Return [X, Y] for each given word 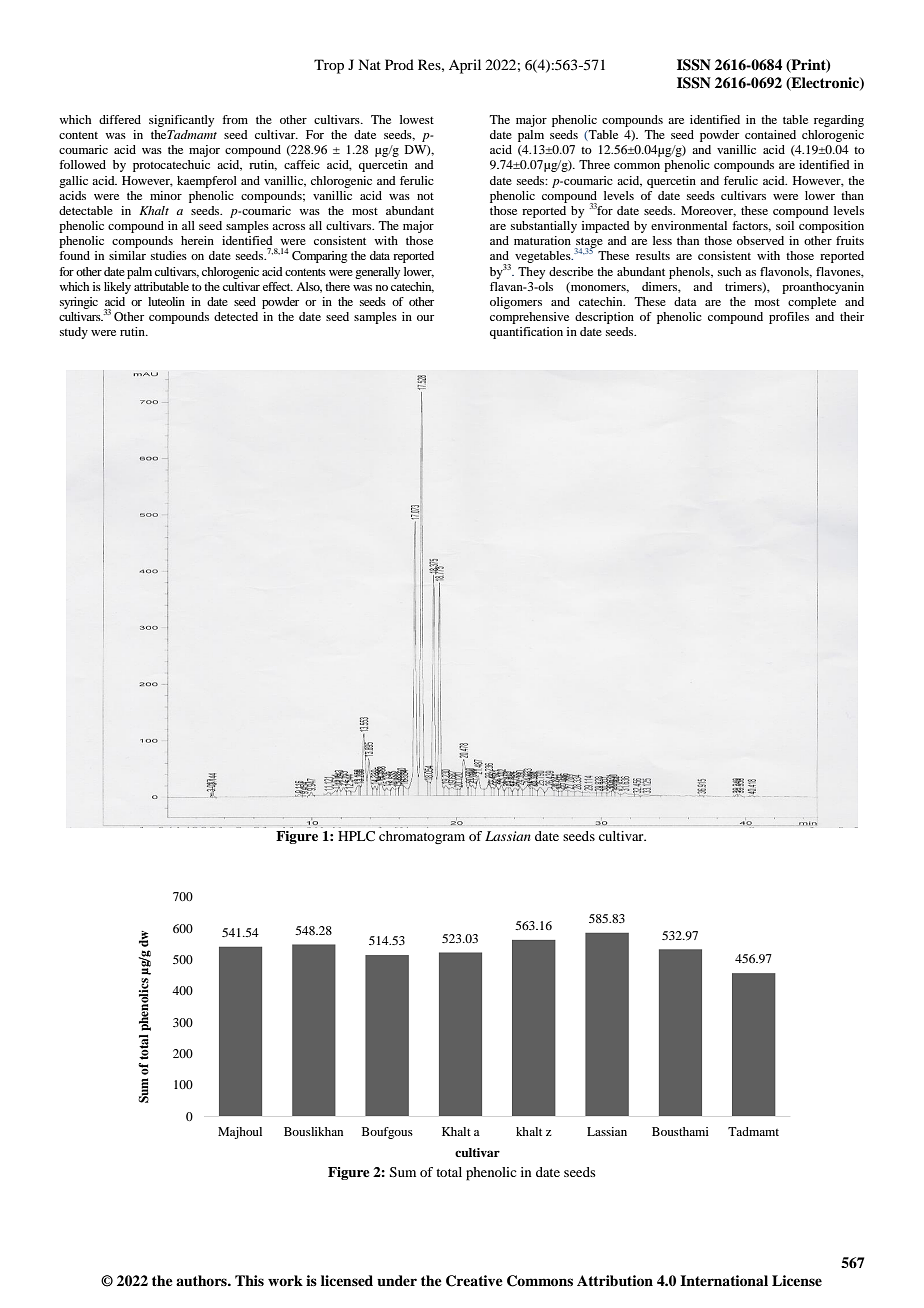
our [425, 318]
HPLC [356, 836]
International [724, 1280]
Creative [474, 1281]
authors [202, 1280]
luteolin [166, 301]
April [465, 66]
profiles [789, 318]
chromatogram [422, 837]
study [74, 333]
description [604, 318]
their [852, 316]
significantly [181, 121]
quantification [526, 333]
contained [770, 134]
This [249, 1280]
